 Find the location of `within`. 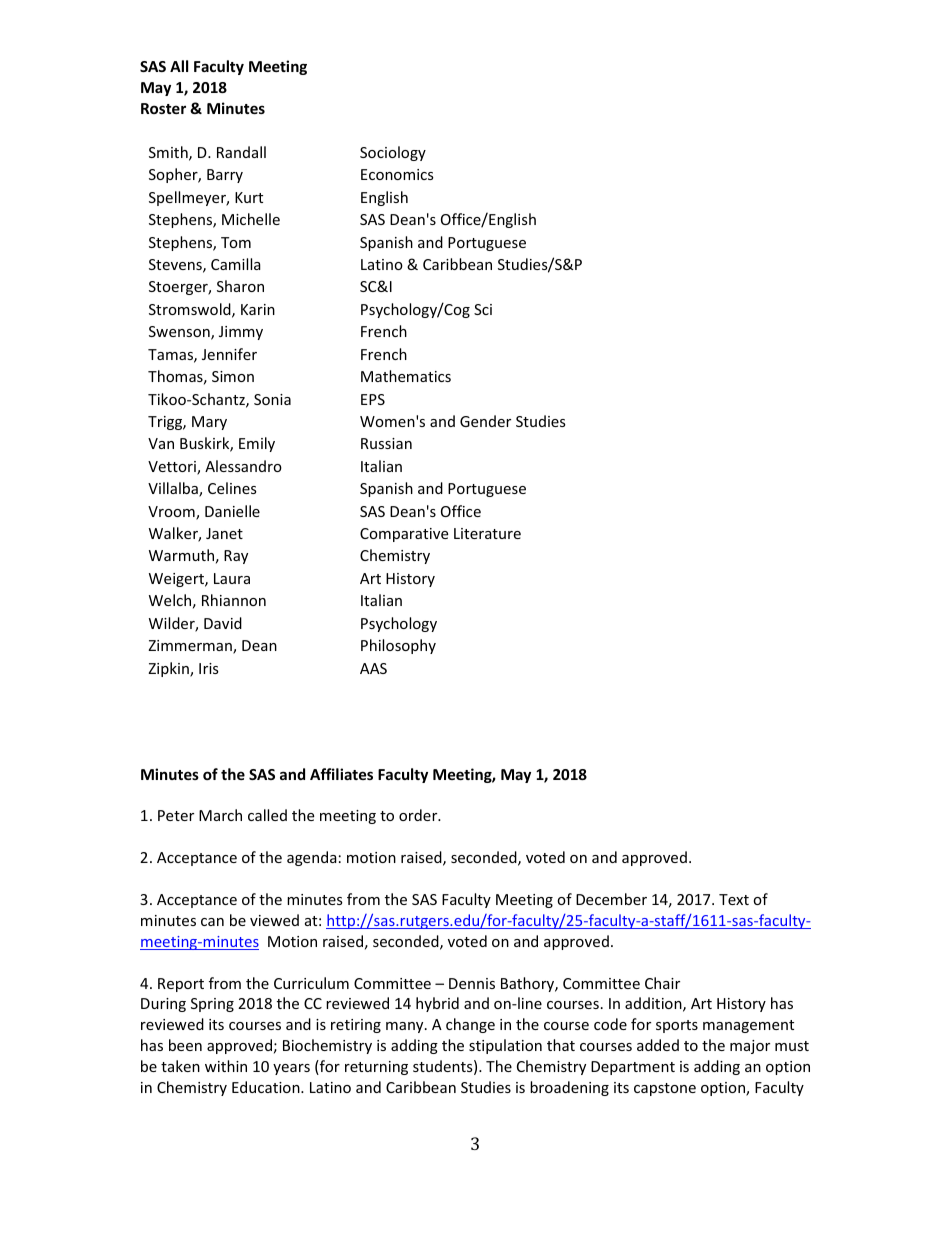

within is located at coordinates (226, 1066).
